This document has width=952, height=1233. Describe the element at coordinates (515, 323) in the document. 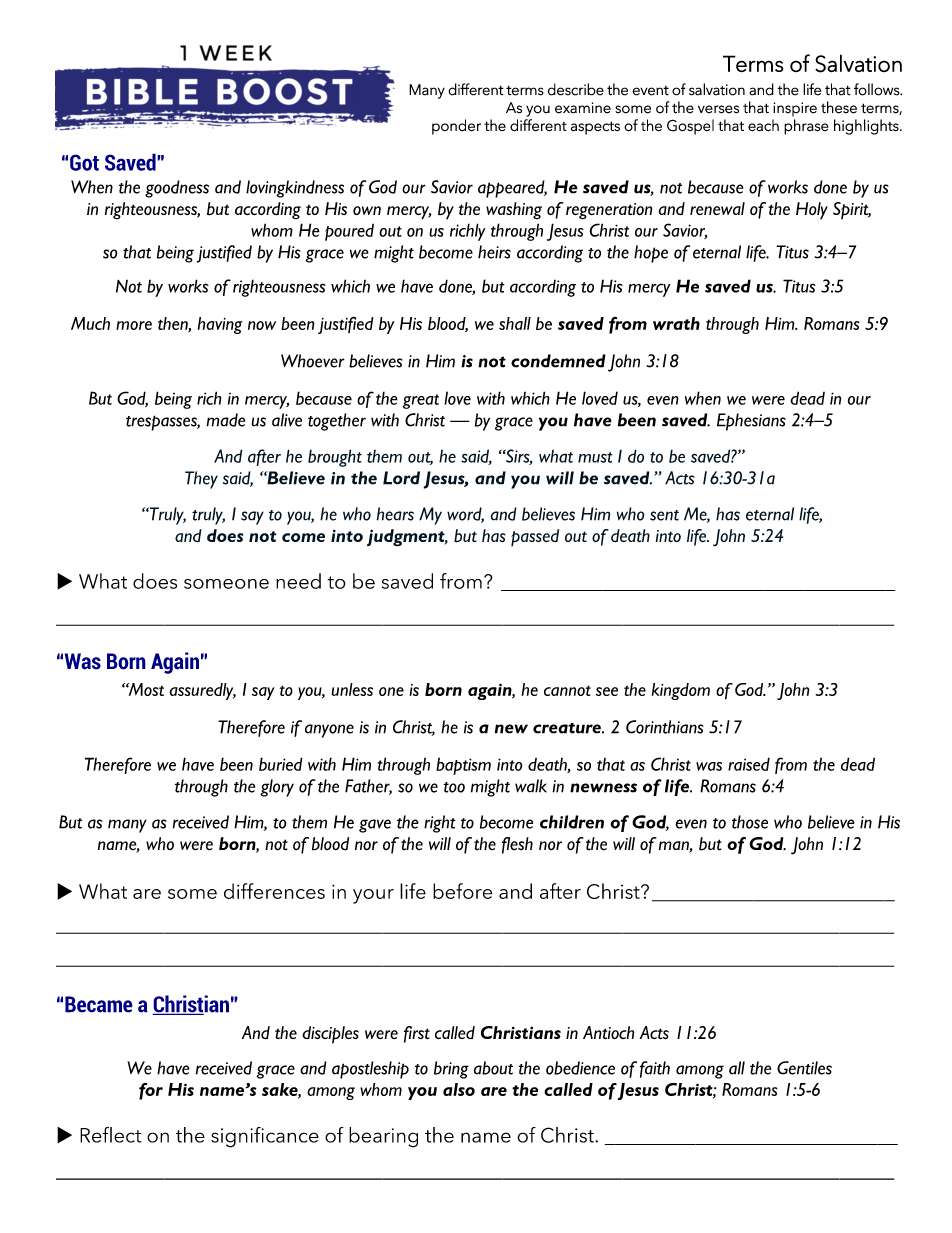

I see `shall` at that location.
